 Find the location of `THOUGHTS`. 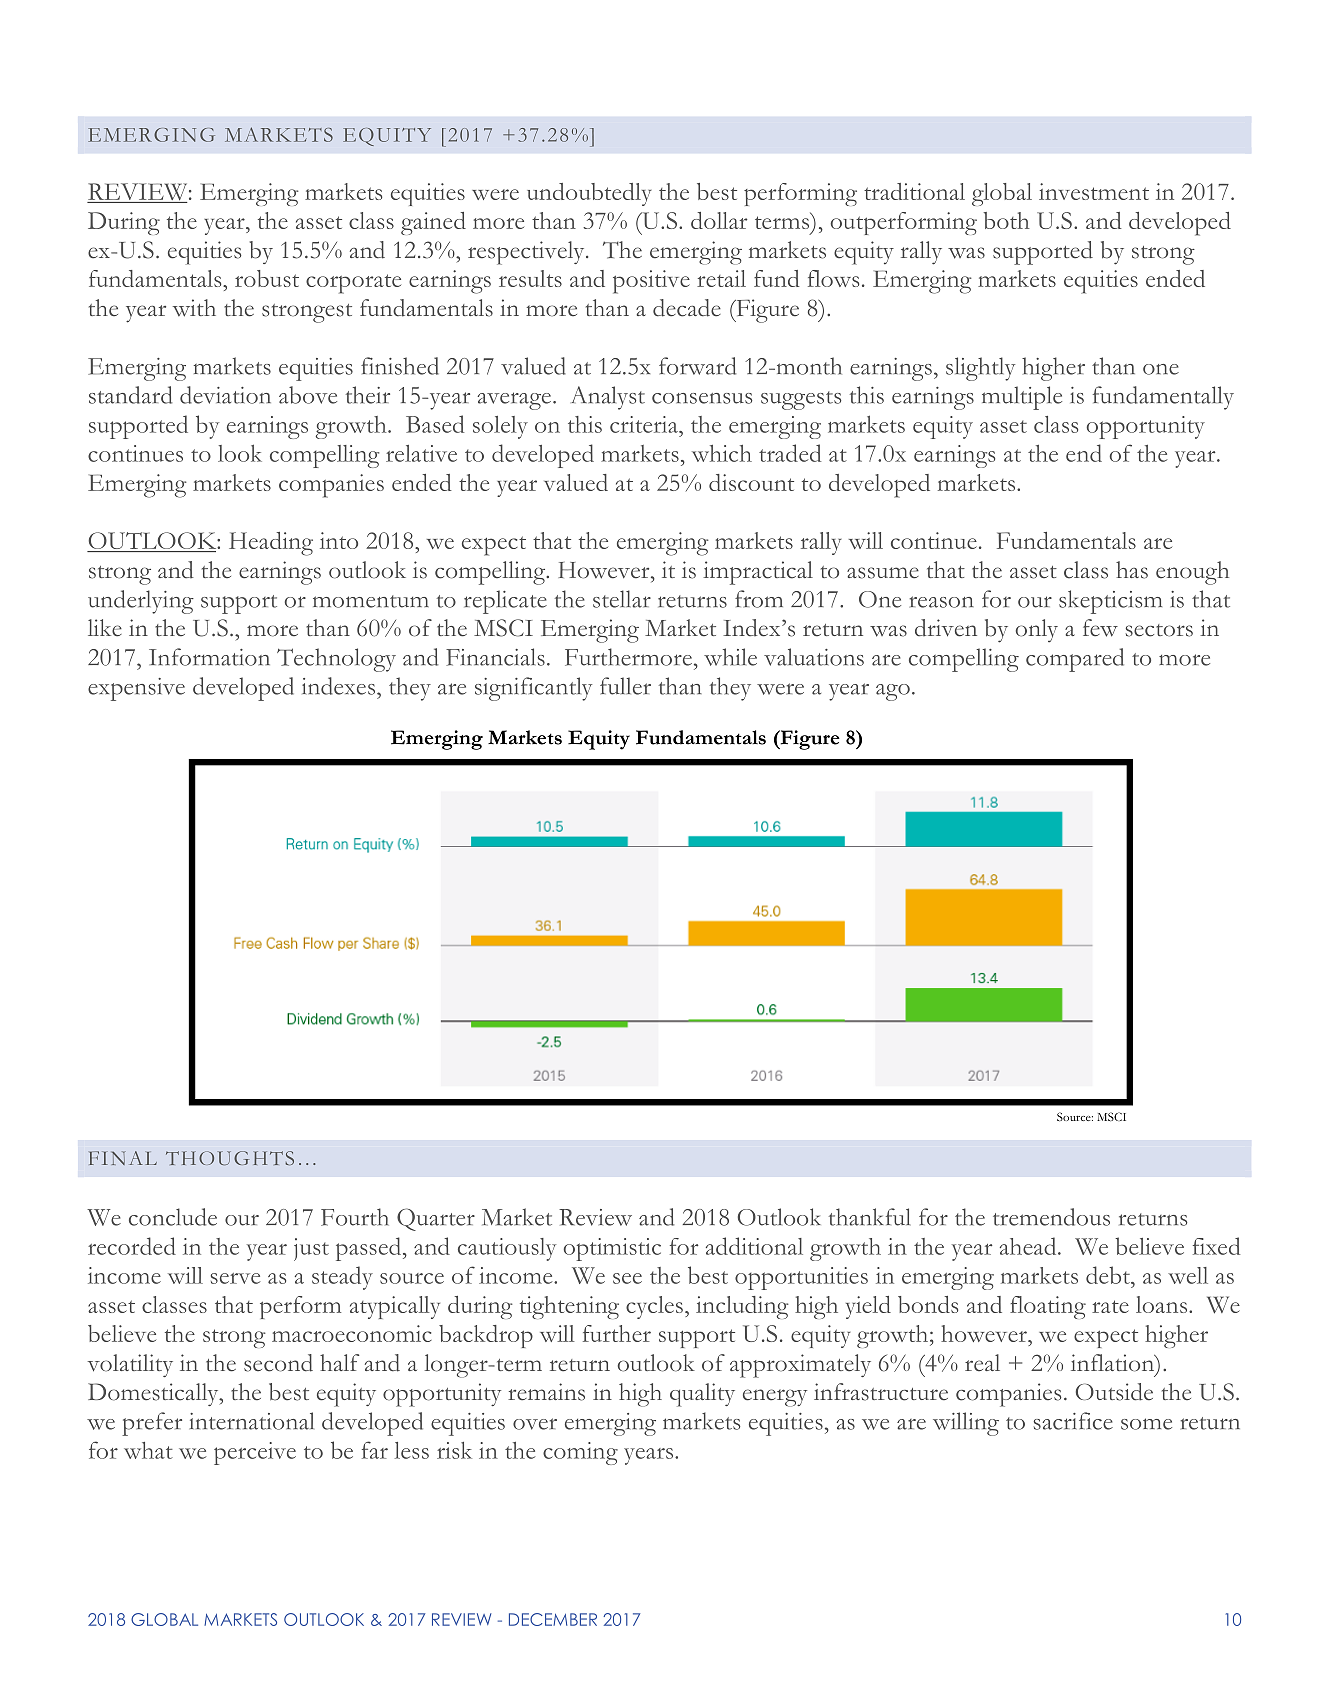

THOUGHTS is located at coordinates (230, 1158).
